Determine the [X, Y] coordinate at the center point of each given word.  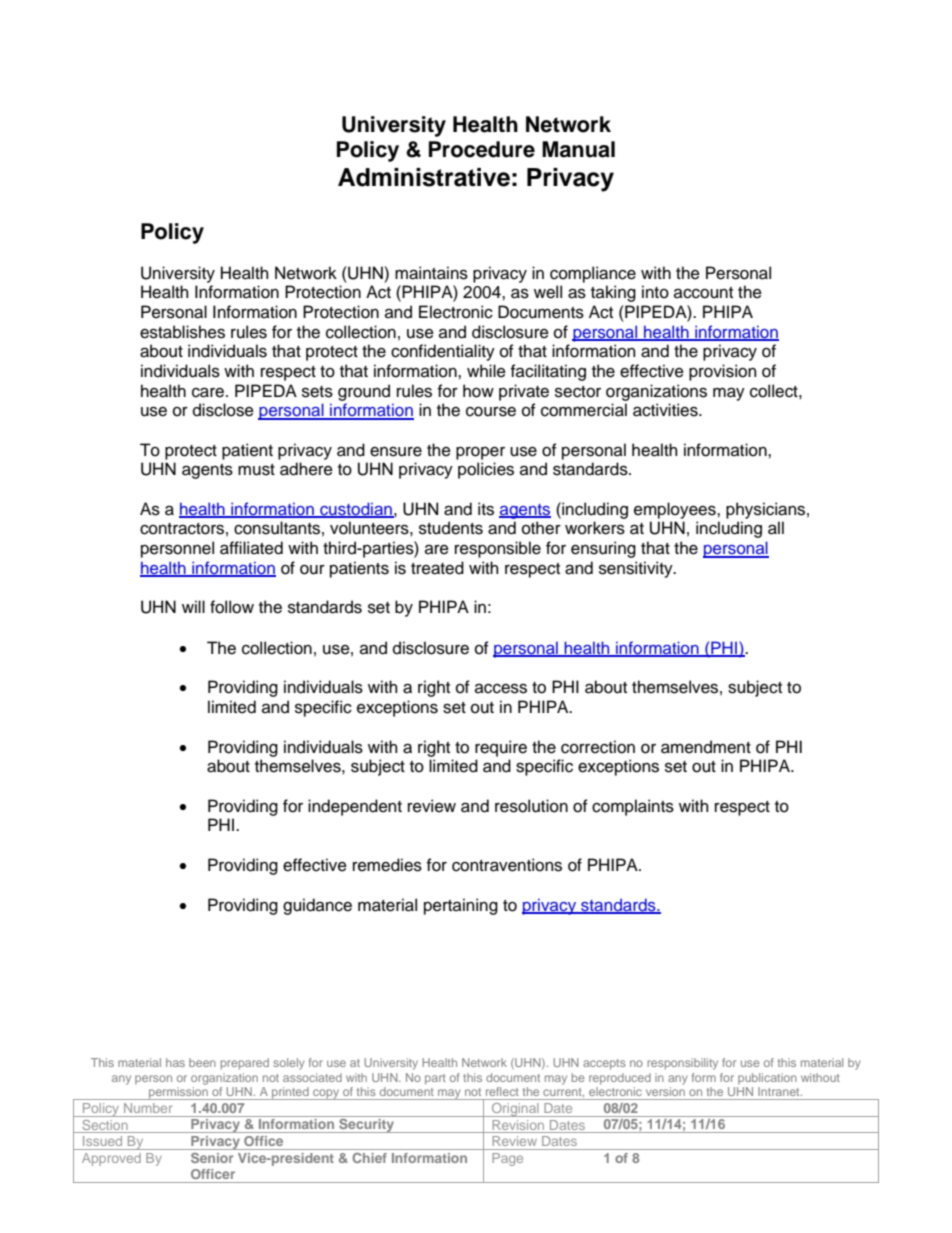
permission [178, 1093]
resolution [531, 806]
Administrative [424, 177]
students [451, 528]
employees [676, 510]
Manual [578, 149]
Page [507, 1159]
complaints [633, 807]
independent [355, 807]
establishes [182, 332]
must [256, 470]
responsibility [682, 1064]
